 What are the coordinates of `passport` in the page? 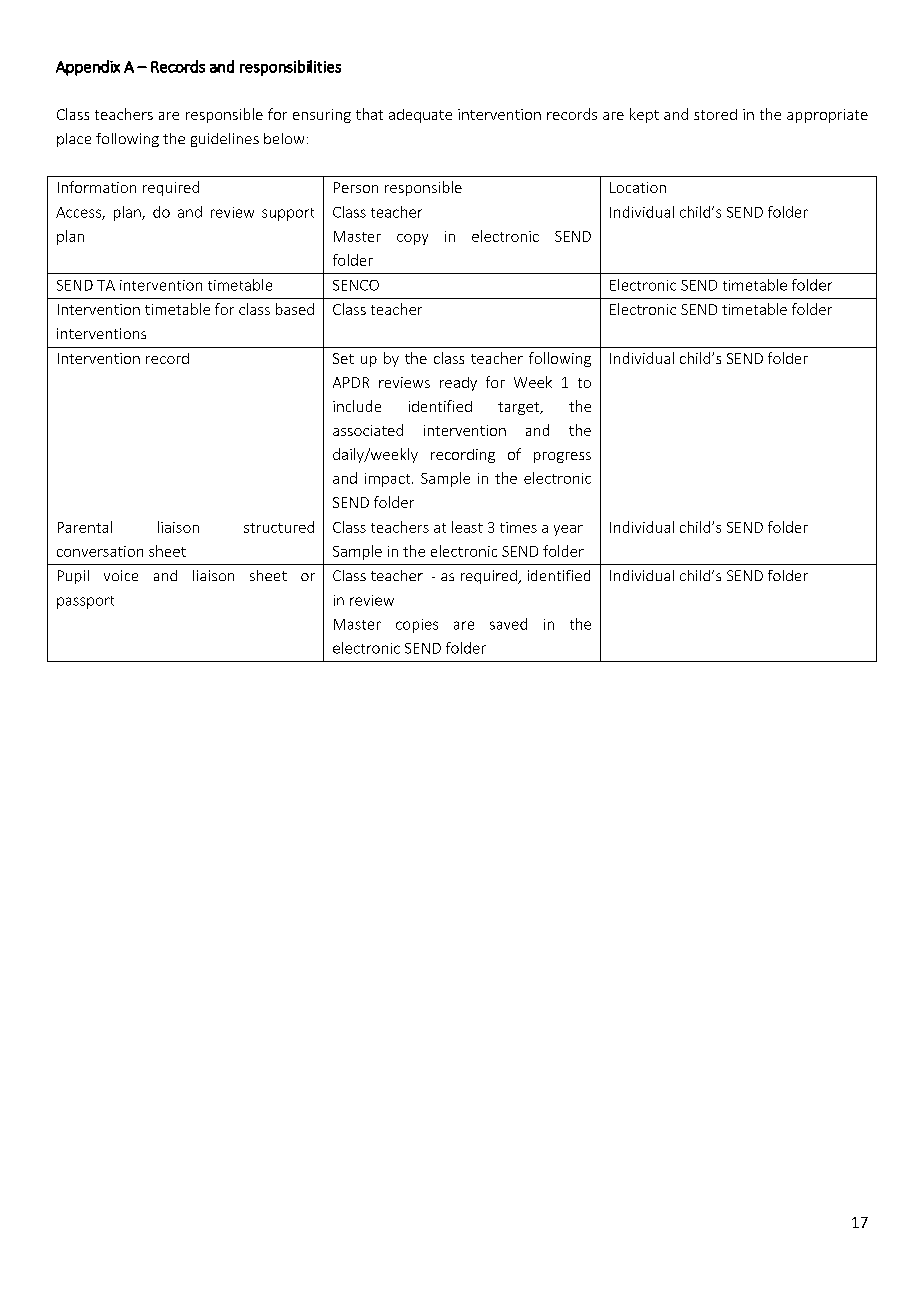 It's located at (85, 602).
